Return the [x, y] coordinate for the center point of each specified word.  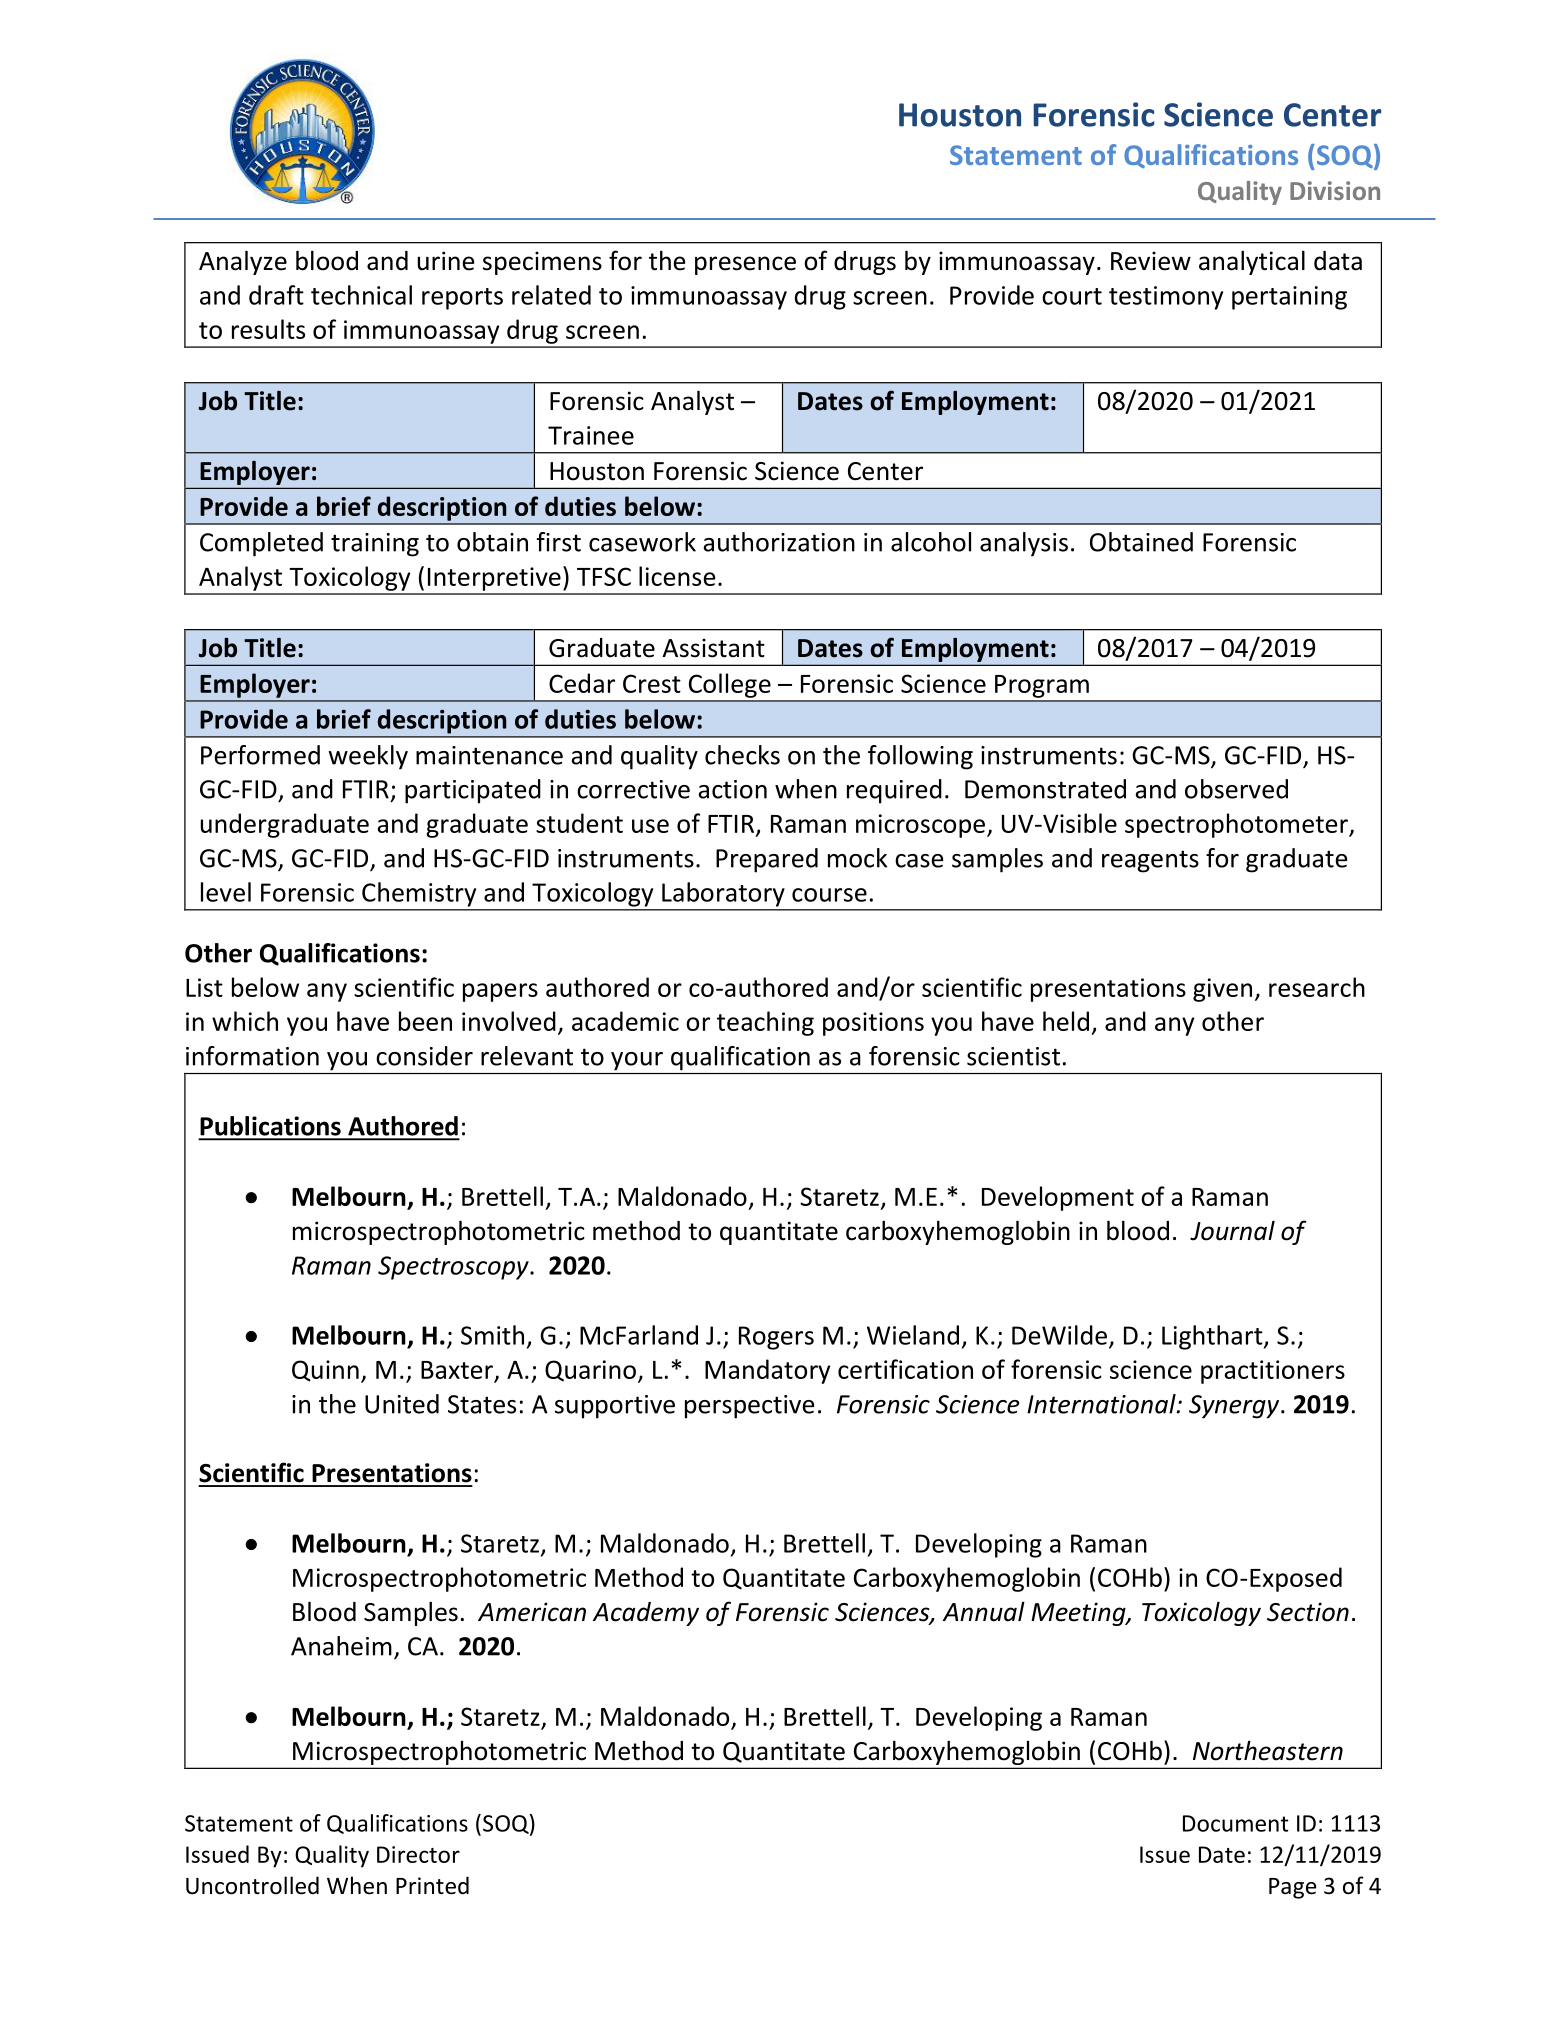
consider [424, 1056]
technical [361, 295]
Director [418, 1854]
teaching [765, 1023]
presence [745, 265]
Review [1151, 261]
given [1222, 990]
